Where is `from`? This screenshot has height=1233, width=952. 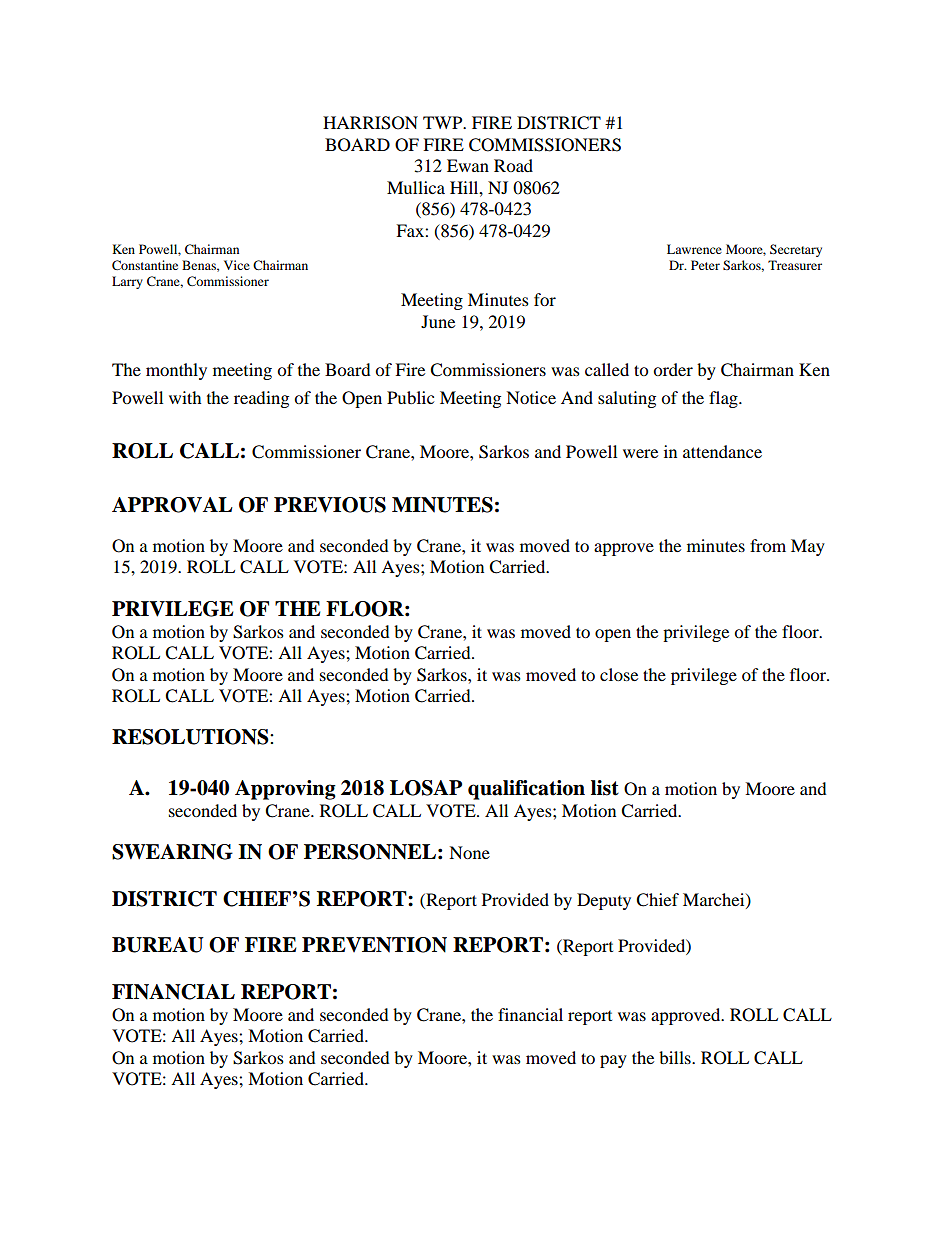
from is located at coordinates (768, 545).
